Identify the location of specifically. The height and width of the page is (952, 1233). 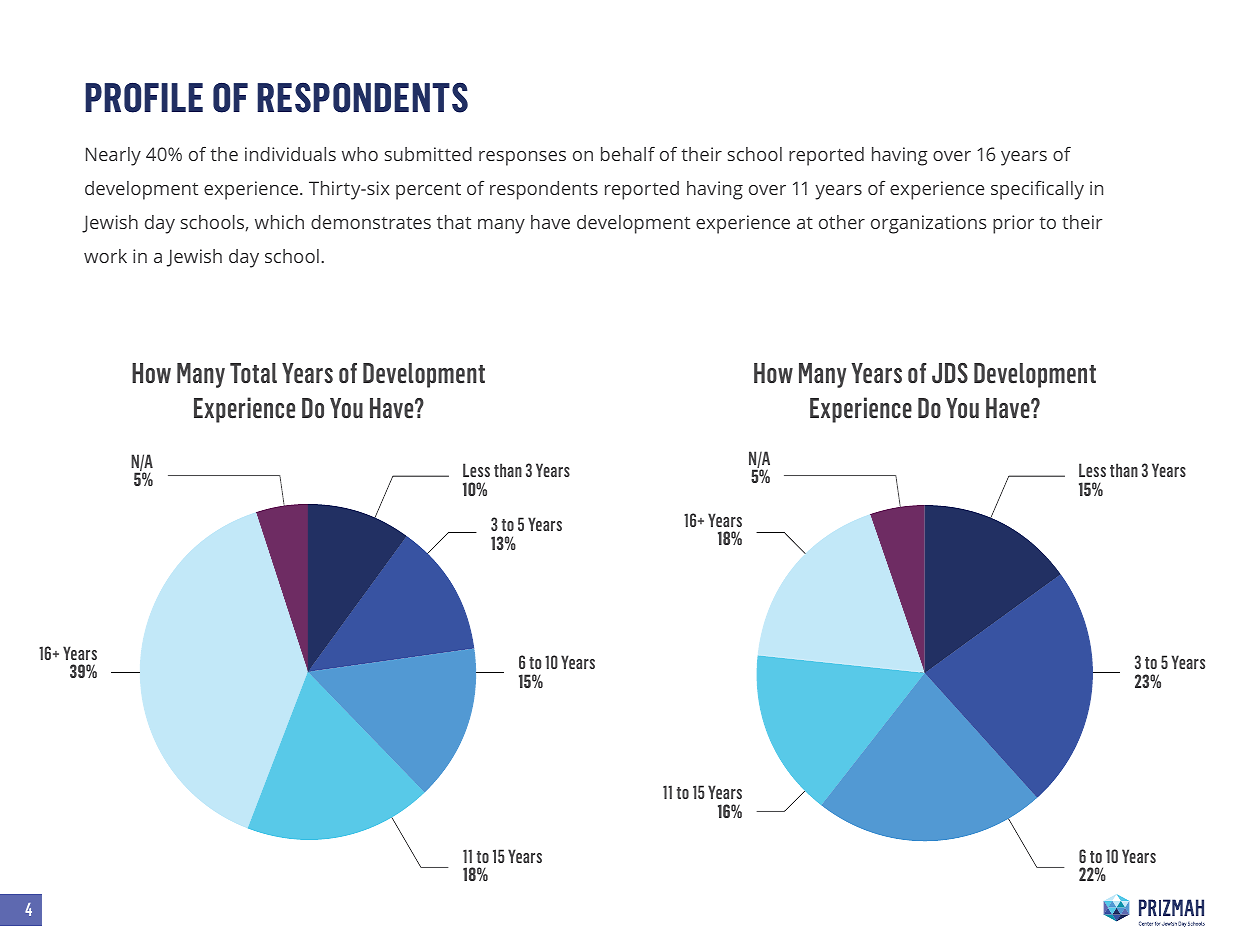
(1037, 190).
